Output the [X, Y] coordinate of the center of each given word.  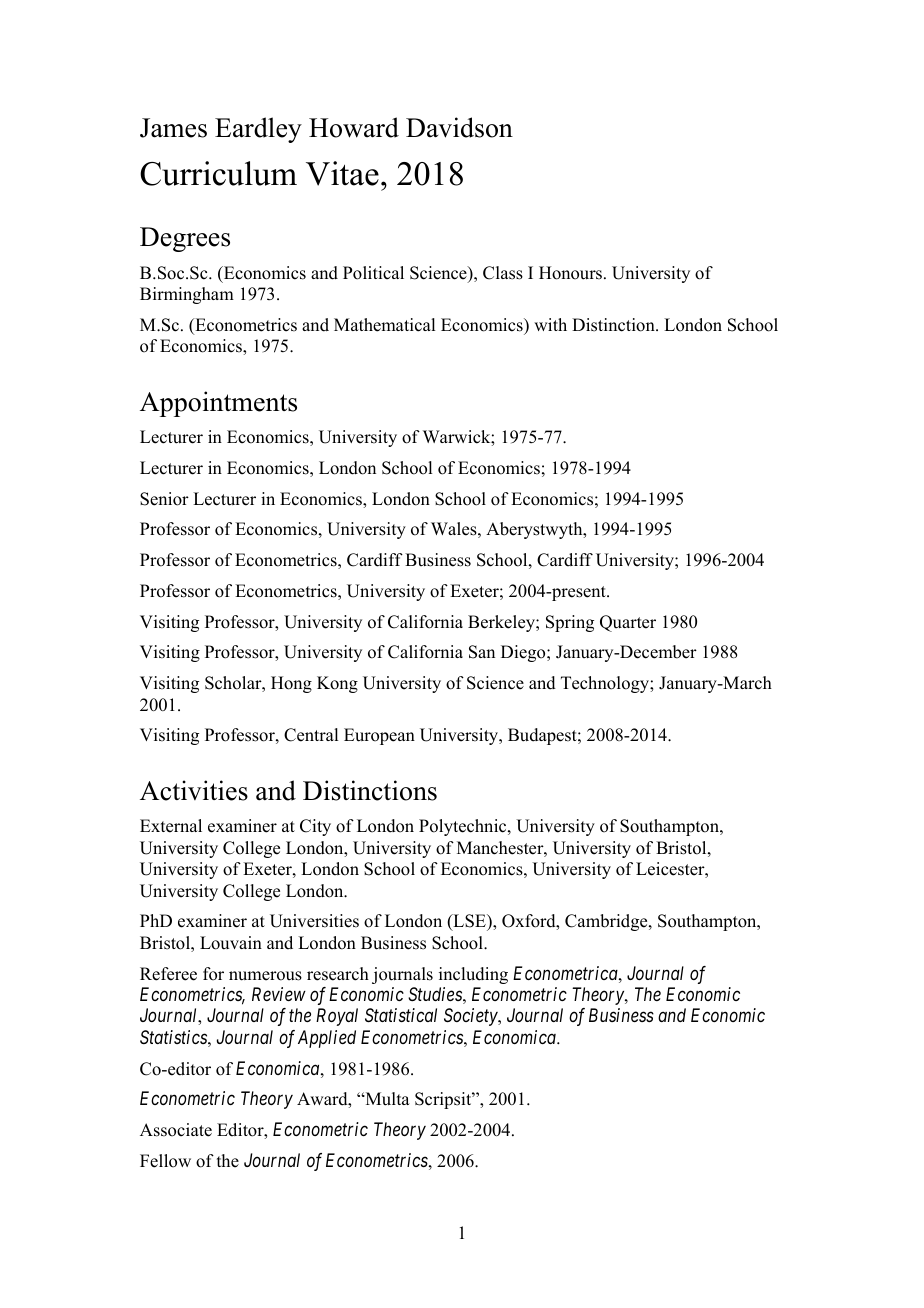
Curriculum [218, 173]
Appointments [218, 404]
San [482, 652]
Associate [176, 1130]
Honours [572, 273]
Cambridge [607, 922]
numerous [265, 976]
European [379, 736]
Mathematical [384, 325]
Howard [354, 127]
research [338, 974]
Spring [570, 623]
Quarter [628, 623]
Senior [164, 499]
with [550, 324]
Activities [194, 790]
